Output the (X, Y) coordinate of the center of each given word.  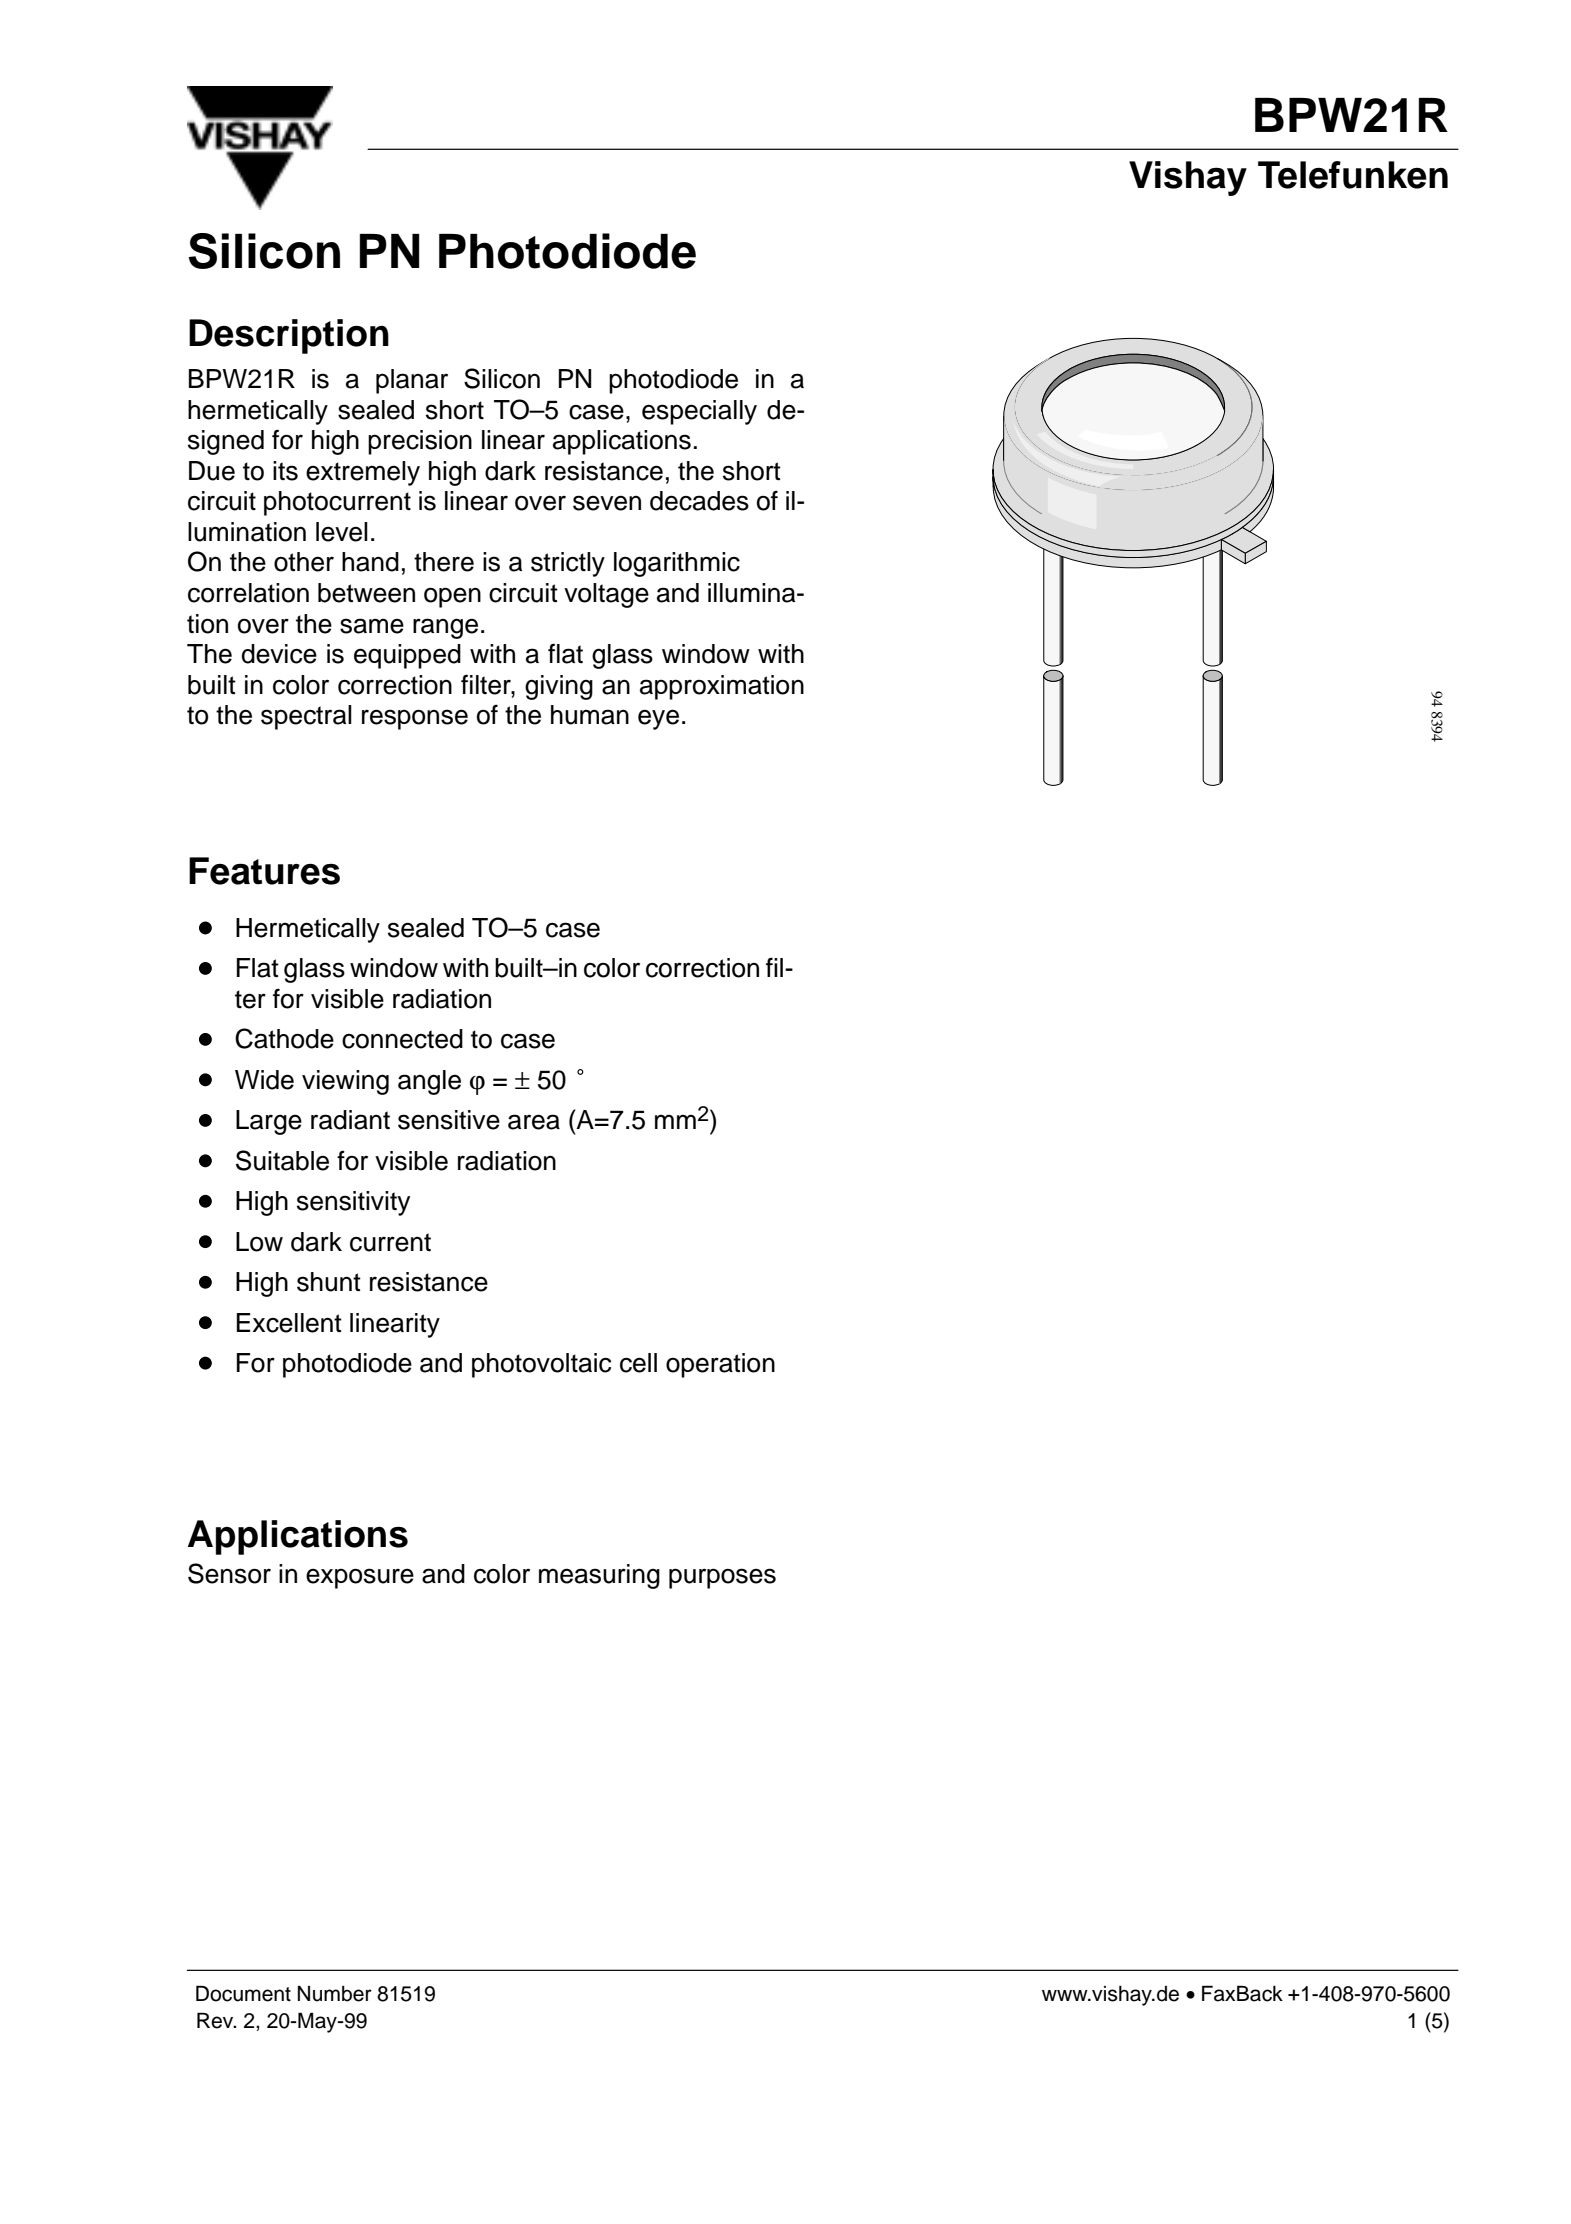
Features (264, 871)
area (534, 1122)
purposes (722, 1578)
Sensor (229, 1573)
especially (699, 412)
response (415, 719)
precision (420, 442)
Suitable (282, 1160)
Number (335, 1994)
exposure (360, 1578)
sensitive (449, 1120)
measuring (599, 1576)
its (285, 471)
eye (658, 719)
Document (243, 1993)
